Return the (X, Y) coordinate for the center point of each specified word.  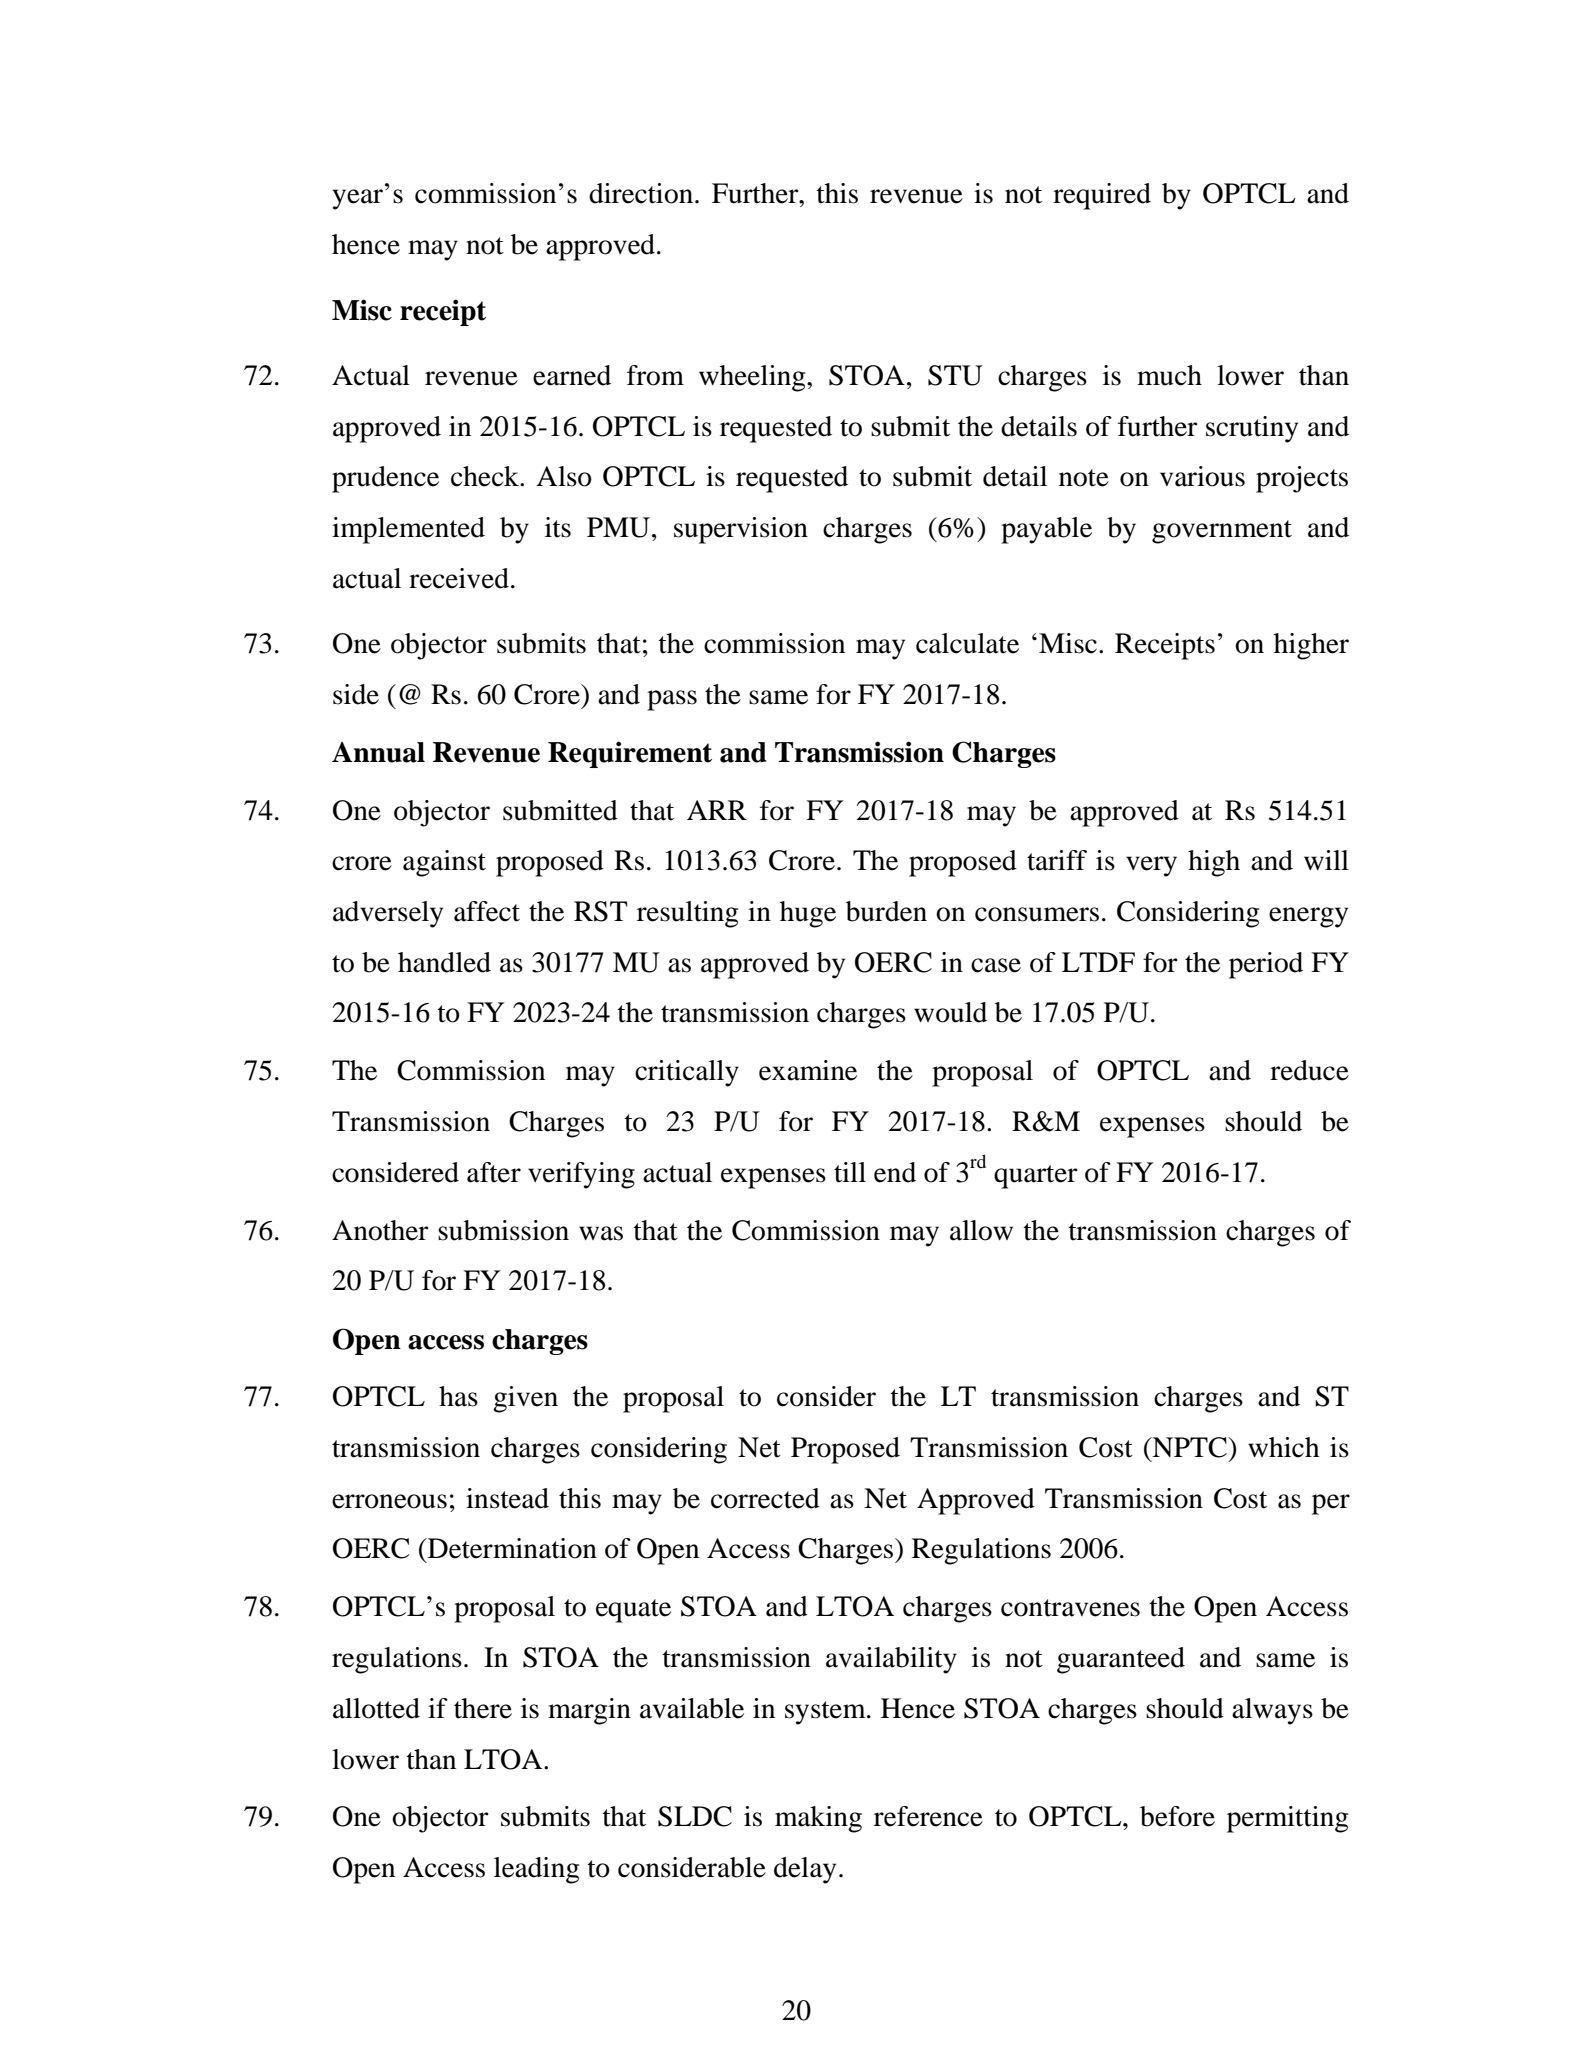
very (1151, 866)
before (1177, 1816)
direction (641, 193)
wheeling (753, 378)
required (1102, 196)
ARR (717, 810)
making (818, 1819)
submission (503, 1230)
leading (536, 1870)
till (850, 1172)
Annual (378, 752)
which (1283, 1447)
